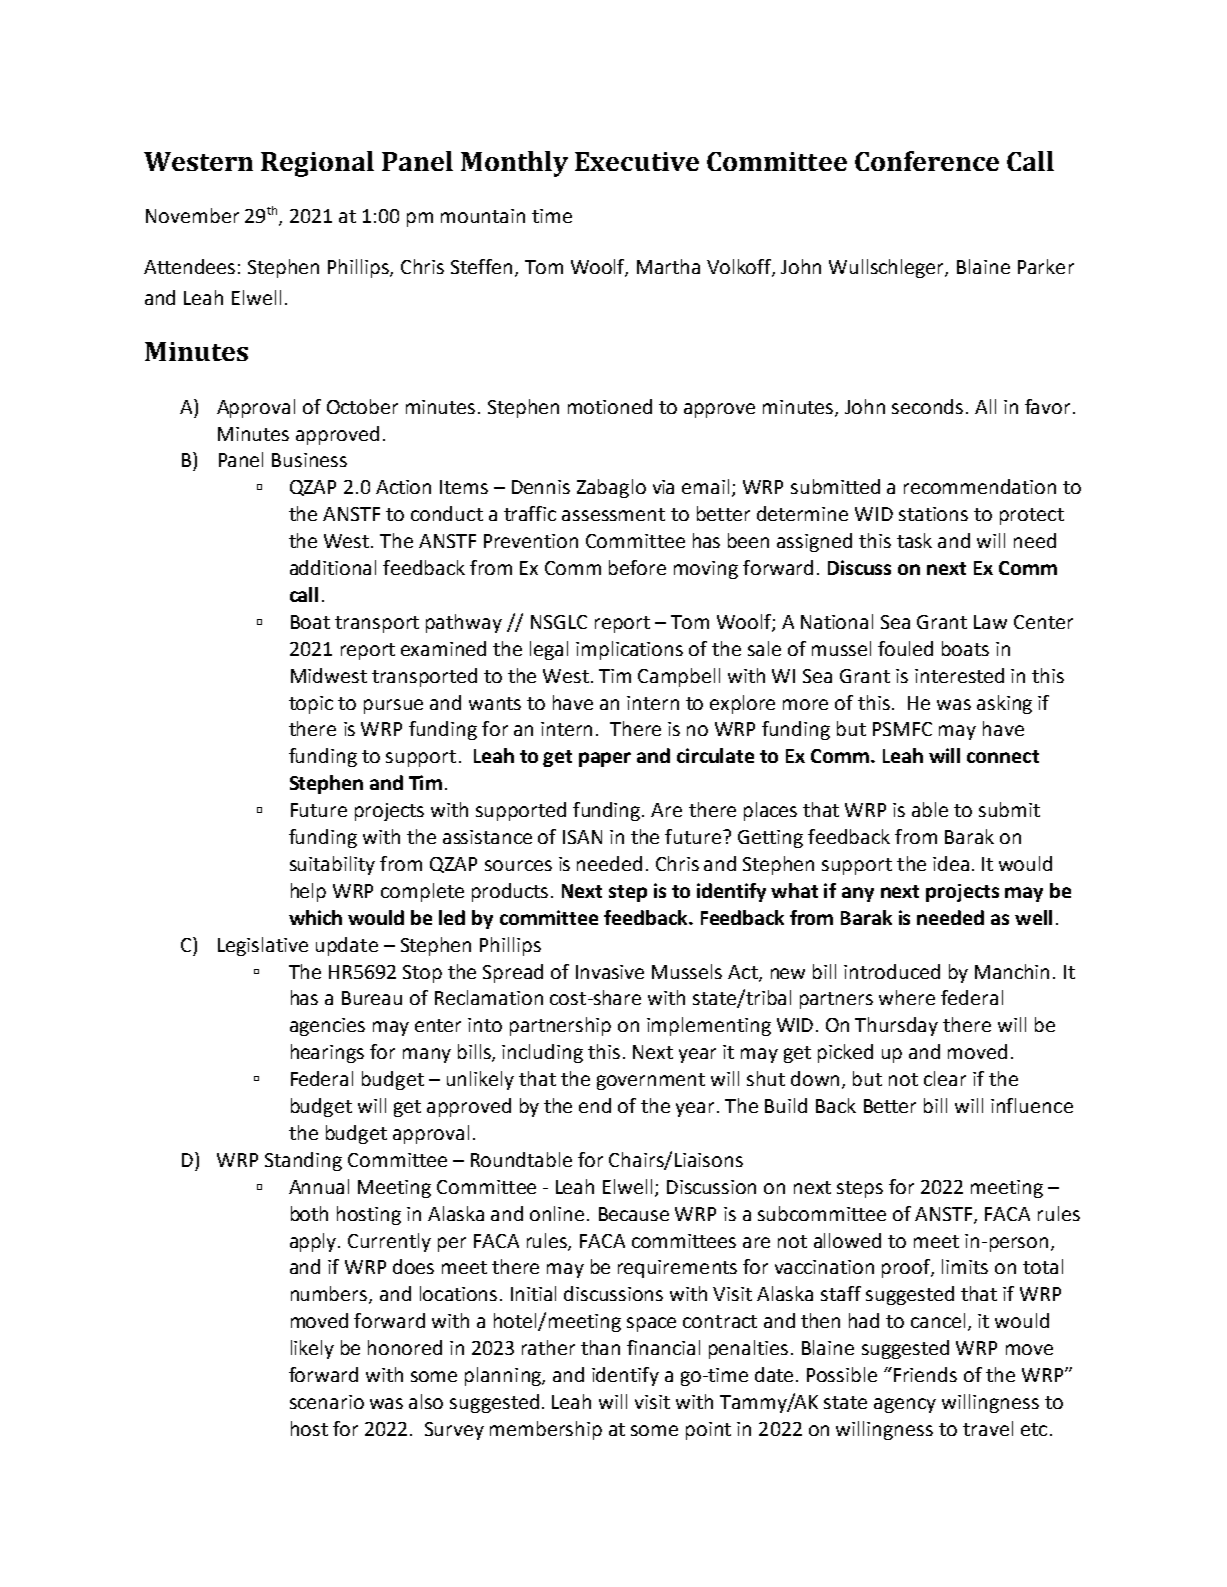  What do you see at coordinates (317, 164) in the document?
I see `Regional` at bounding box center [317, 164].
